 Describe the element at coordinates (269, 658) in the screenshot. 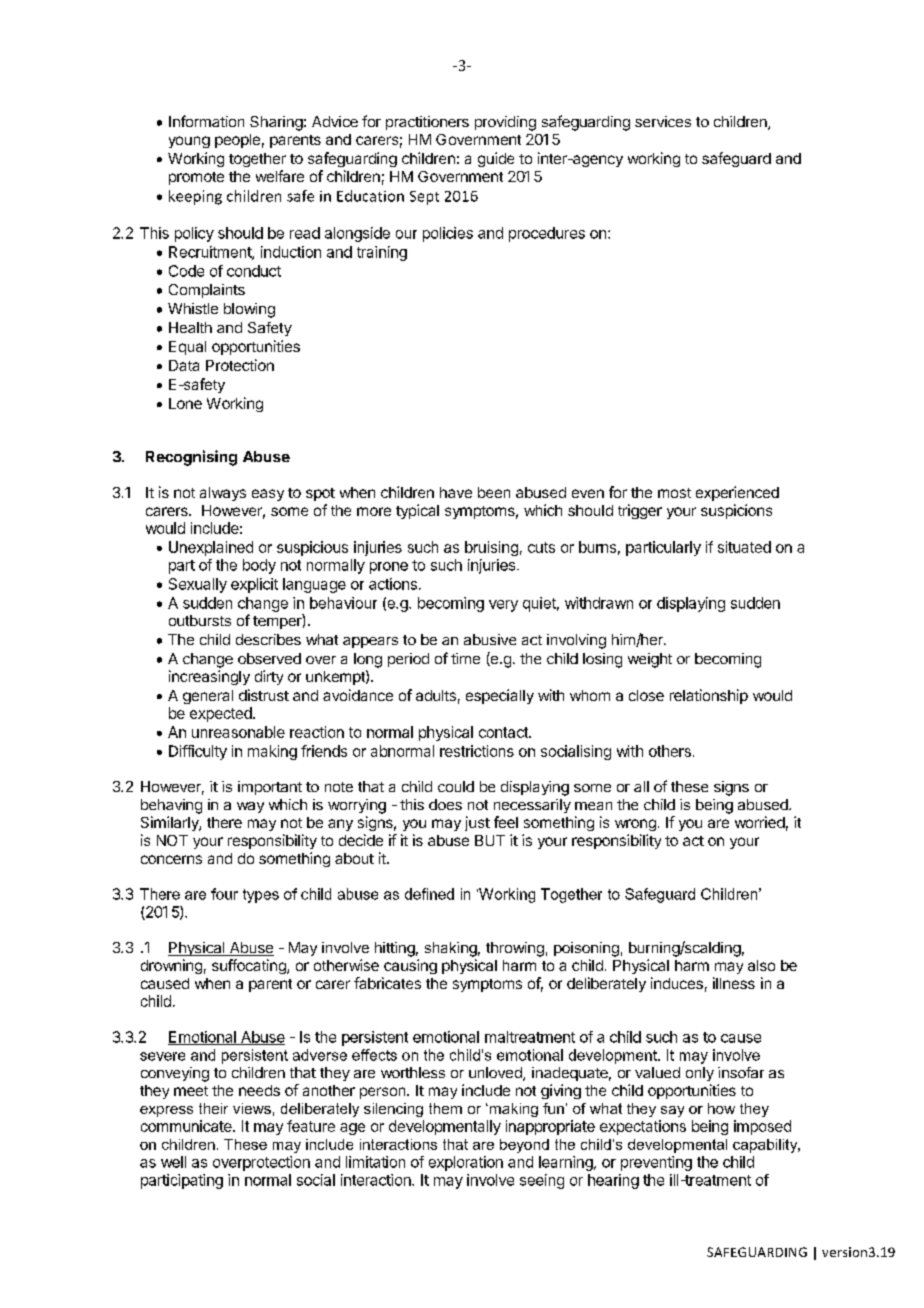

I see `observed` at that location.
